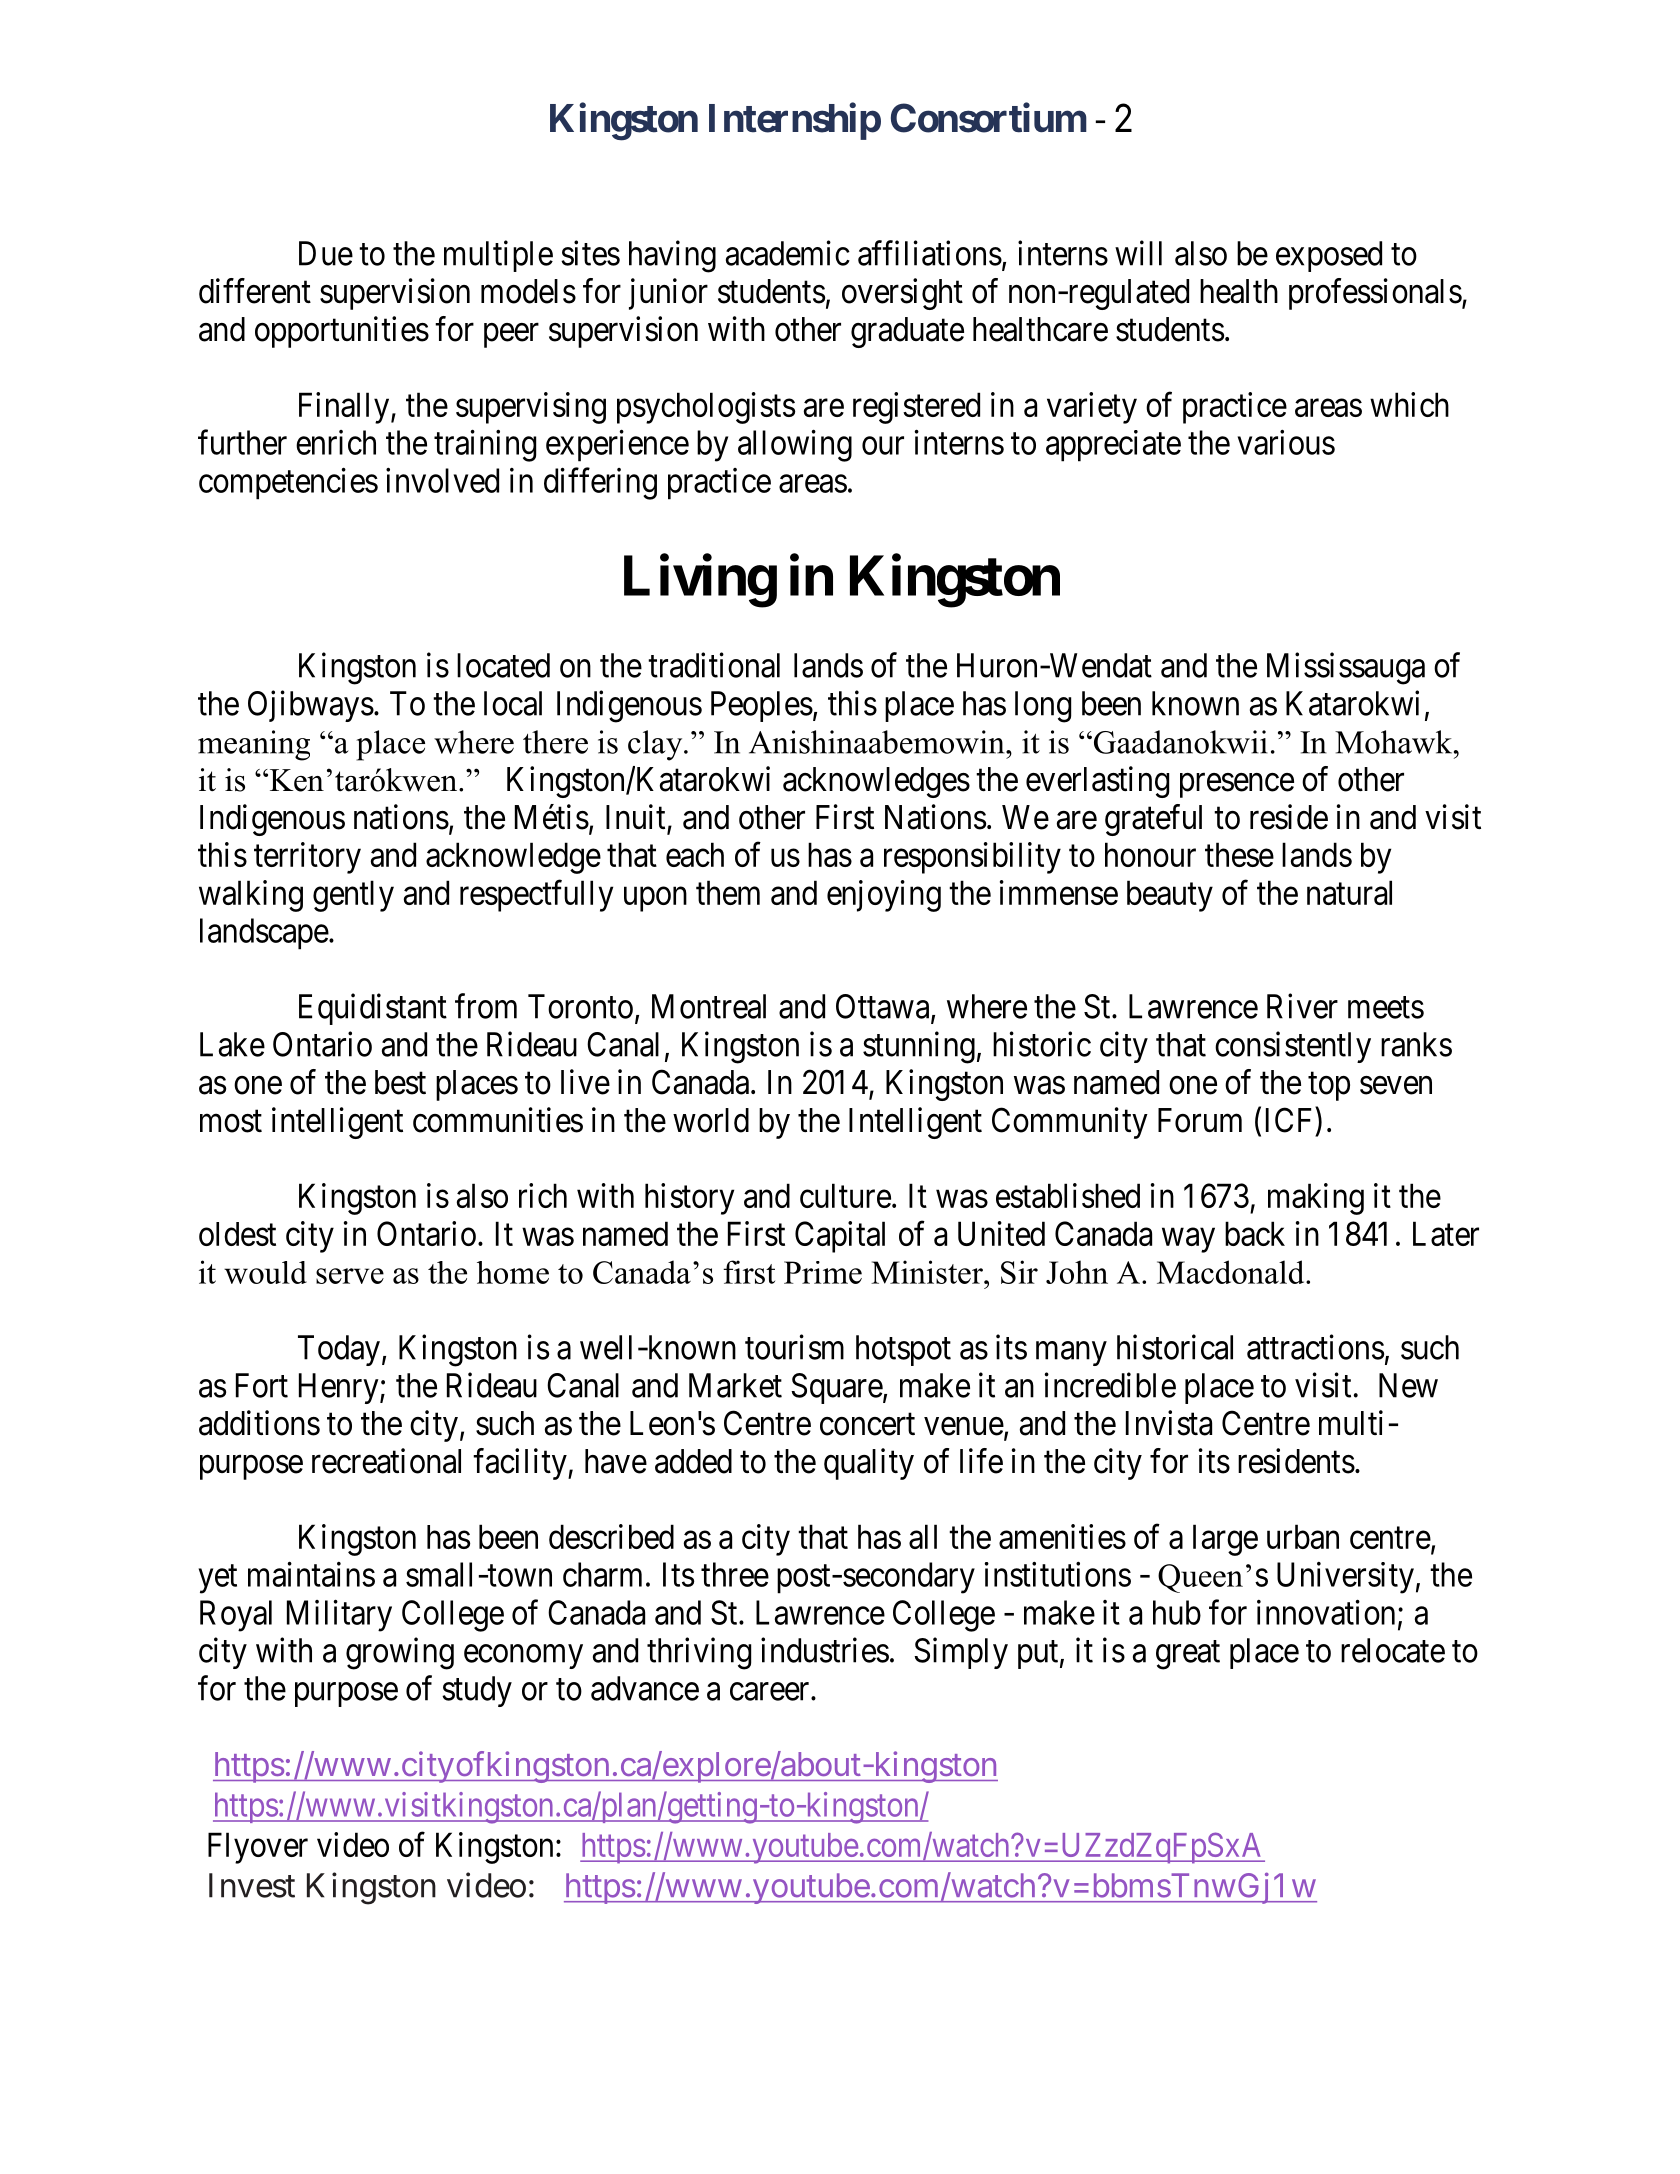 The width and height of the image is (1680, 2174). Describe the element at coordinates (771, 1692) in the image. I see `career` at that location.
